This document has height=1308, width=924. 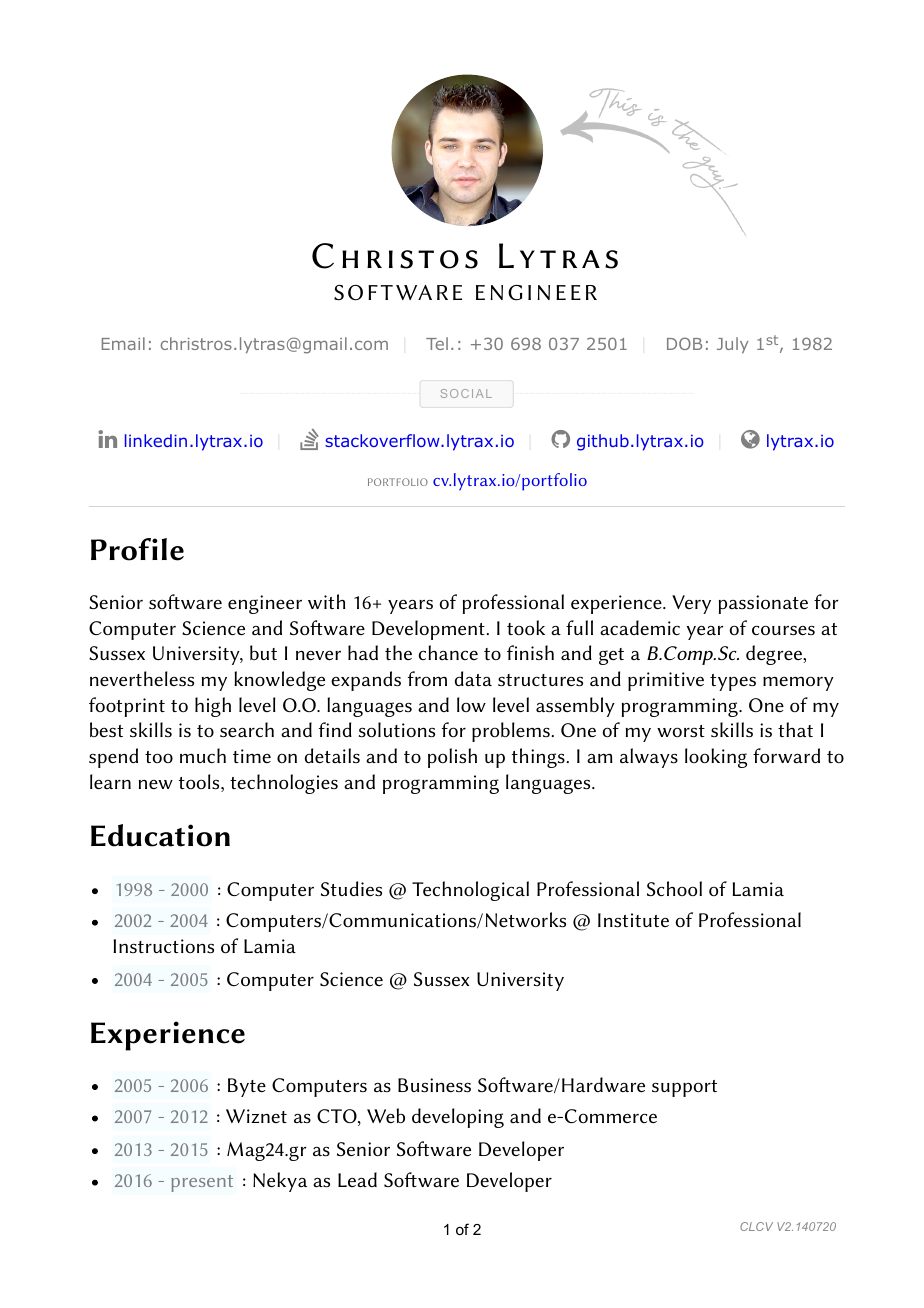 What do you see at coordinates (733, 345) in the document?
I see `July` at bounding box center [733, 345].
